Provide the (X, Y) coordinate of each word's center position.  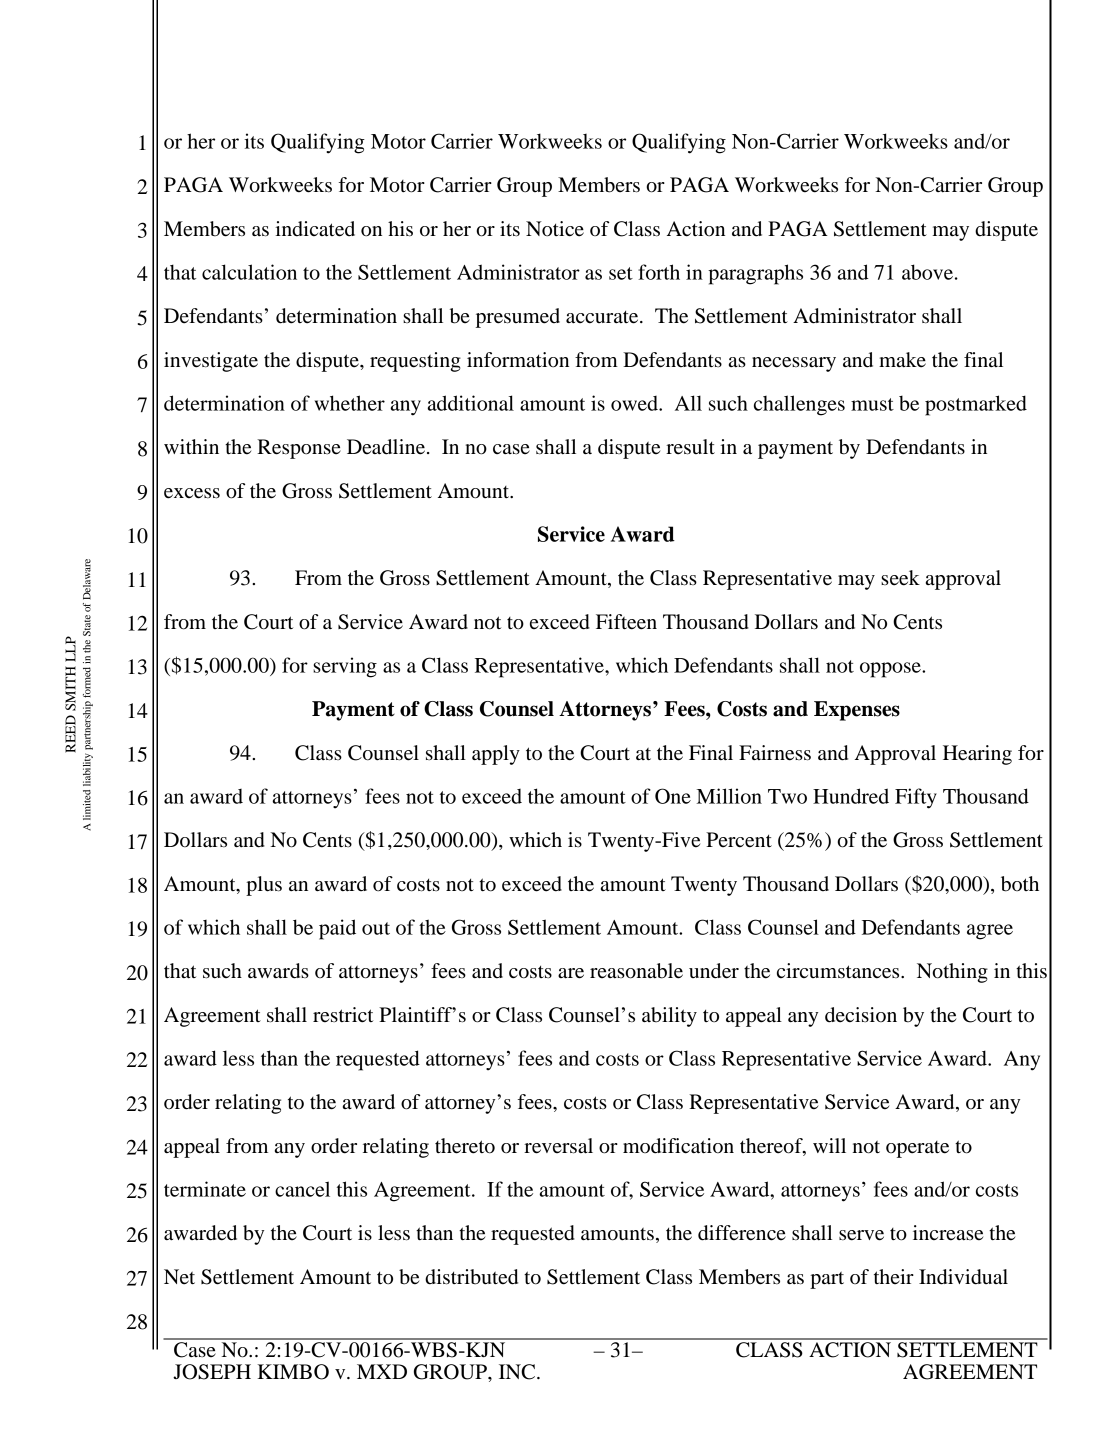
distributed (471, 1277)
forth (659, 272)
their (894, 1276)
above (927, 272)
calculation (249, 272)
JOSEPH (212, 1372)
